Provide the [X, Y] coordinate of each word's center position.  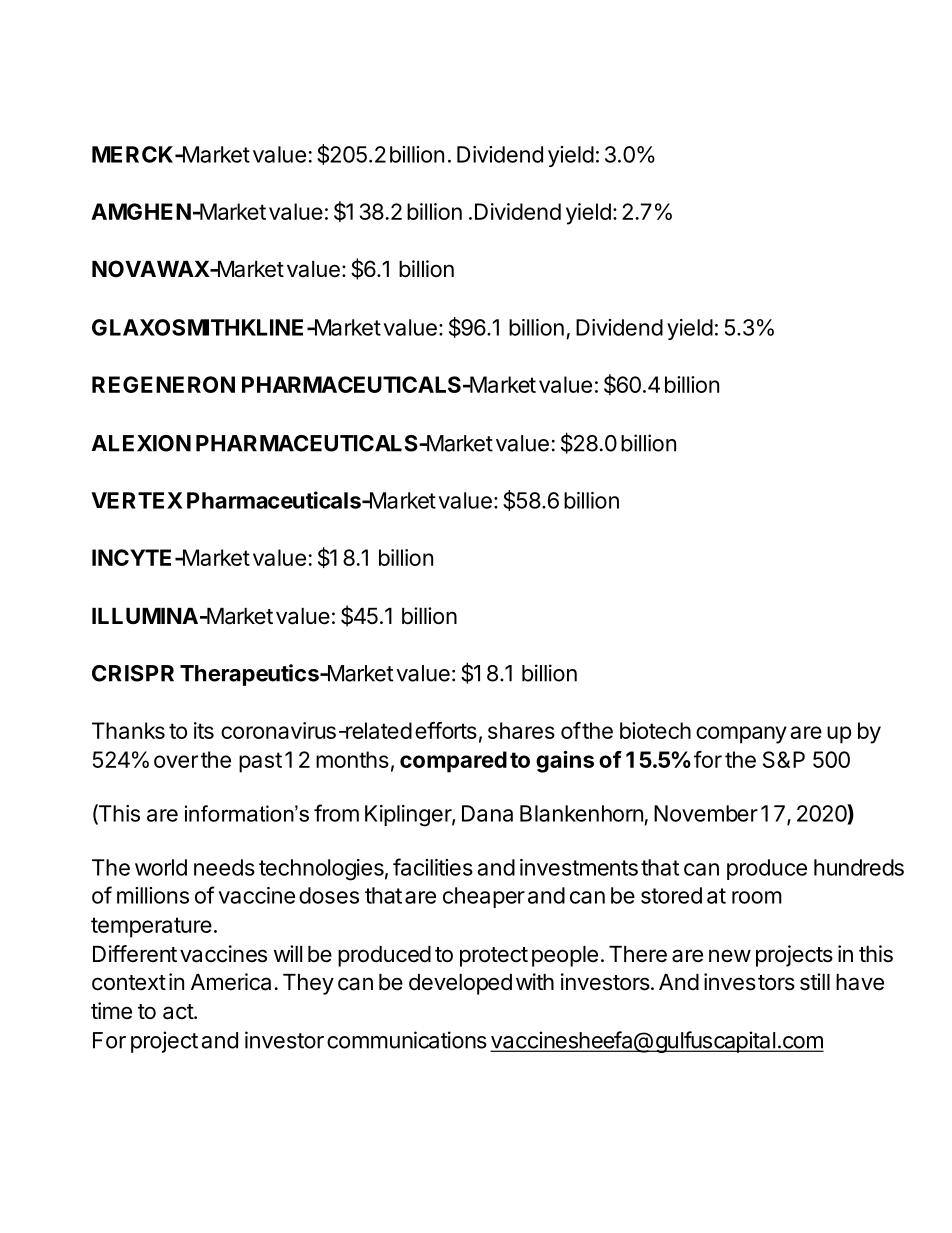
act [179, 1012]
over [176, 761]
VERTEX [137, 500]
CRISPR [133, 673]
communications [407, 1040]
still [815, 982]
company [741, 735]
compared [453, 762]
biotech [655, 730]
